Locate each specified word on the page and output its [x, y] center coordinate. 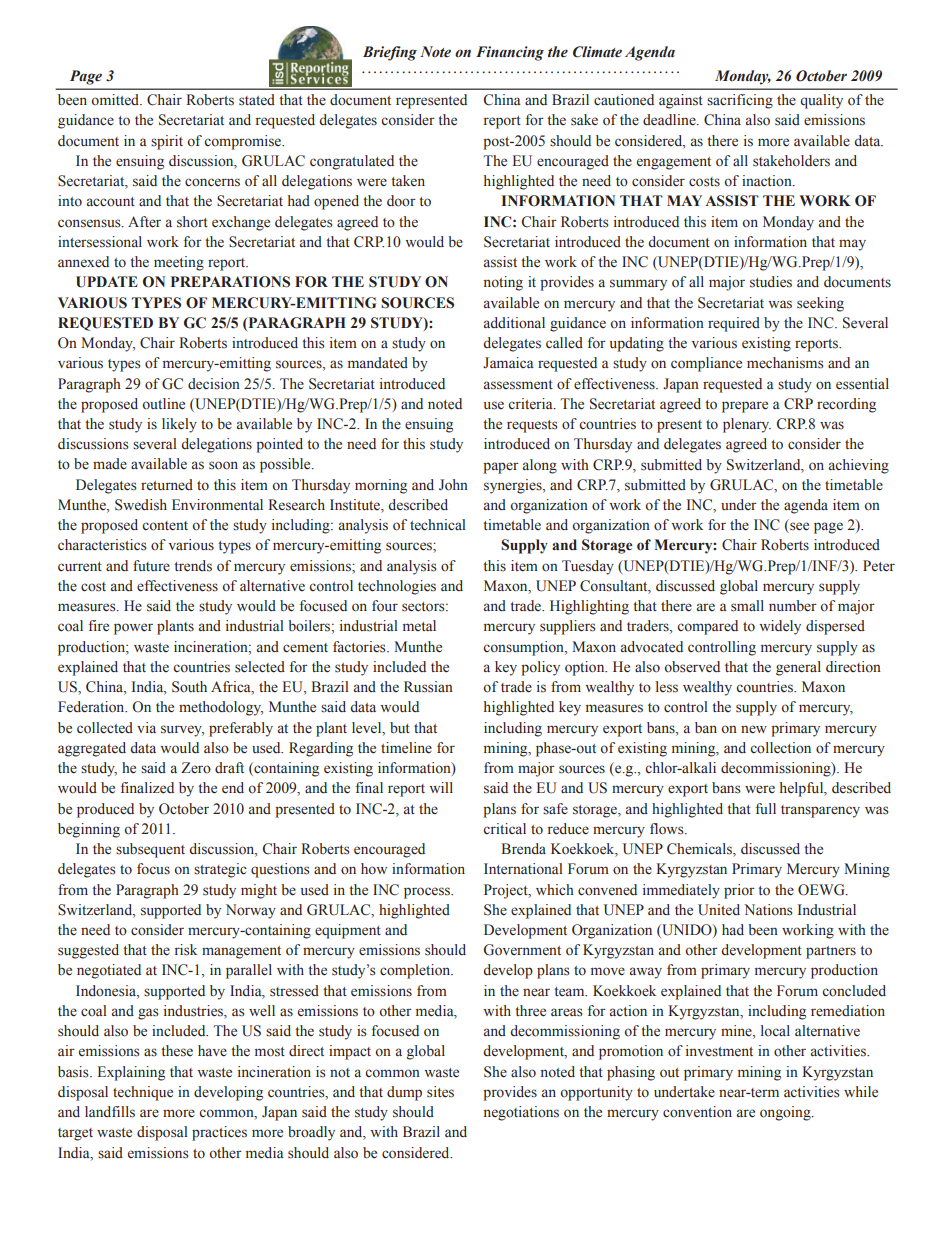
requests [532, 426]
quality [821, 101]
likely [179, 425]
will [441, 787]
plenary [747, 425]
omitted [116, 99]
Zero [196, 768]
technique [143, 1093]
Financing [510, 53]
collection [780, 748]
